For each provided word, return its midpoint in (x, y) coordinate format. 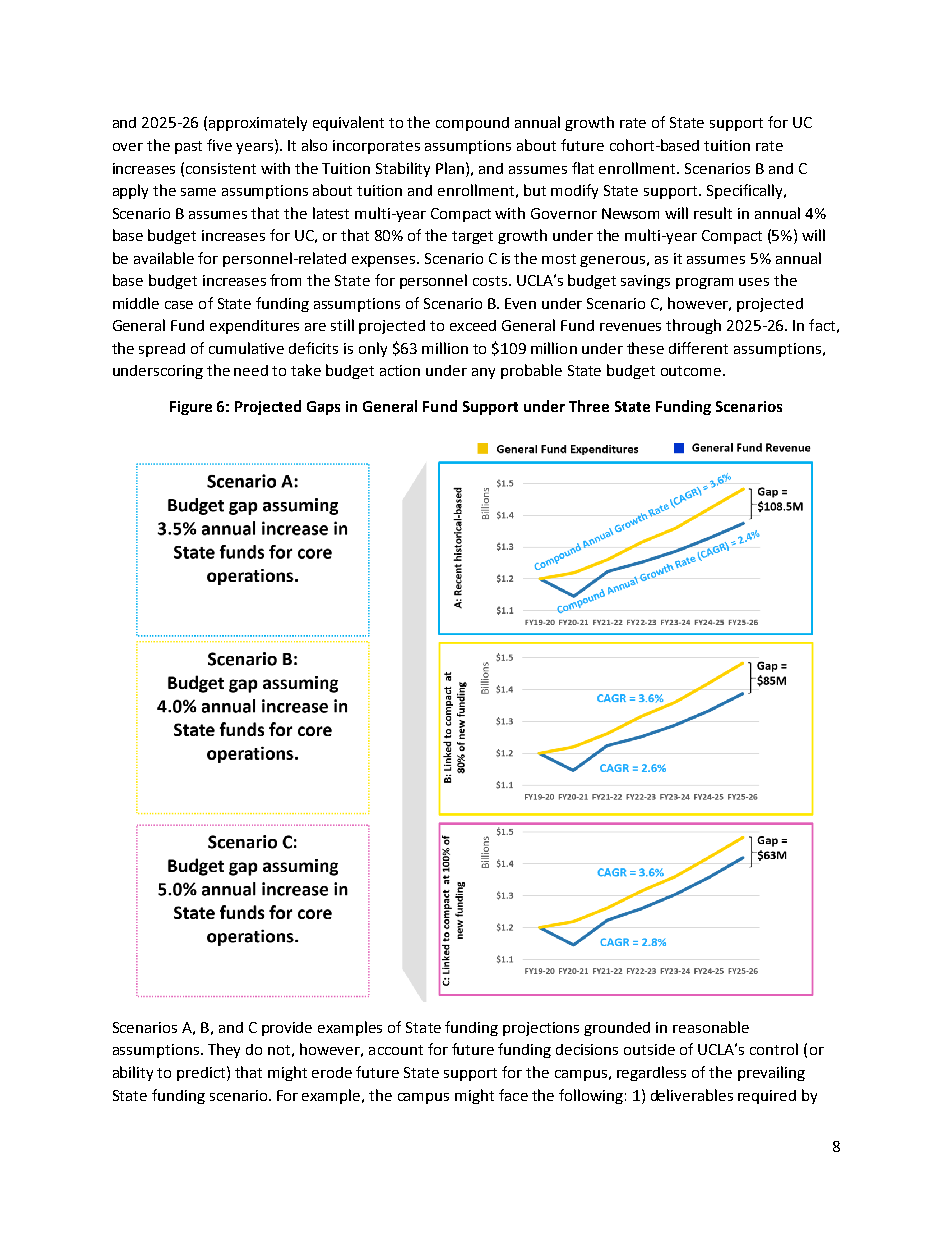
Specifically (746, 191)
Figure (191, 408)
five (219, 145)
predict (202, 1073)
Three (589, 406)
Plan (451, 168)
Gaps (323, 408)
